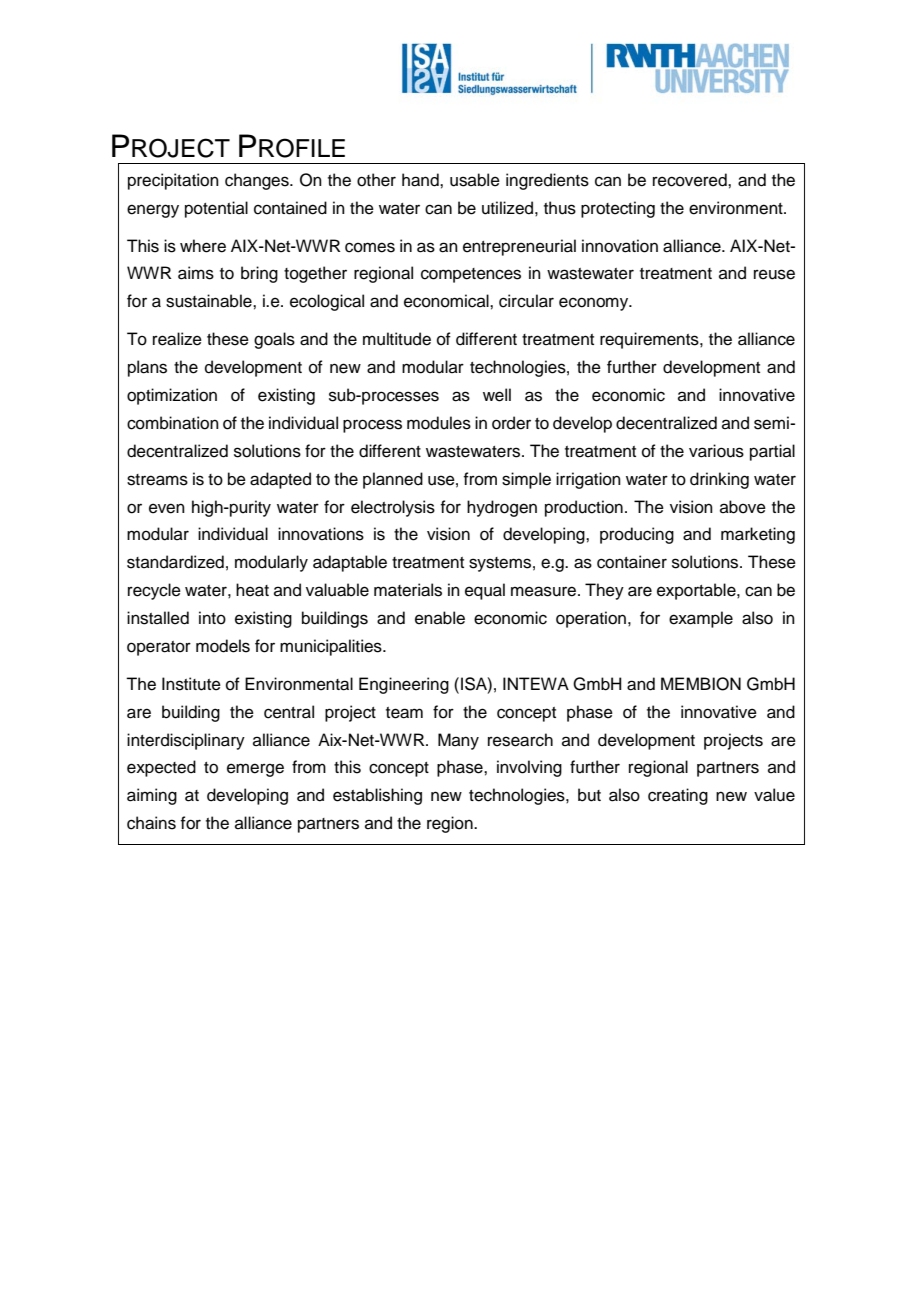  Describe the element at coordinates (691, 180) in the screenshot. I see `recovered` at that location.
